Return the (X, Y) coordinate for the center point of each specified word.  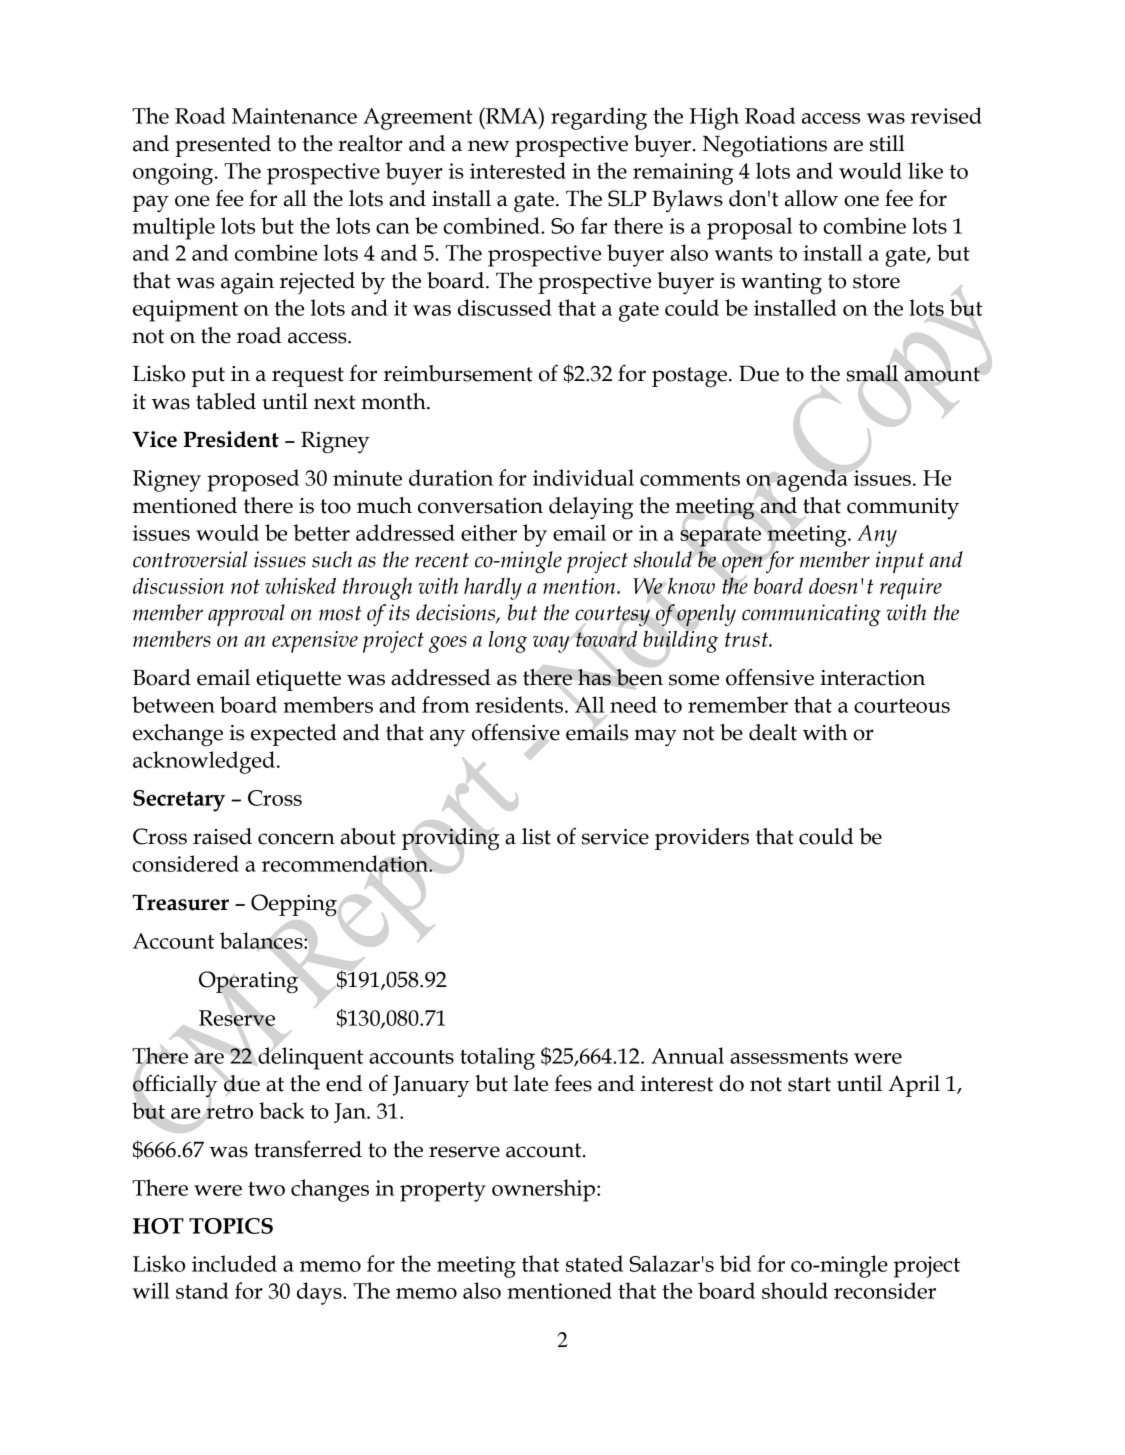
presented (223, 146)
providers (702, 839)
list (536, 836)
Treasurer (180, 903)
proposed (253, 480)
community (903, 508)
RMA (512, 115)
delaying (591, 508)
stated (594, 1263)
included (234, 1263)
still (887, 143)
